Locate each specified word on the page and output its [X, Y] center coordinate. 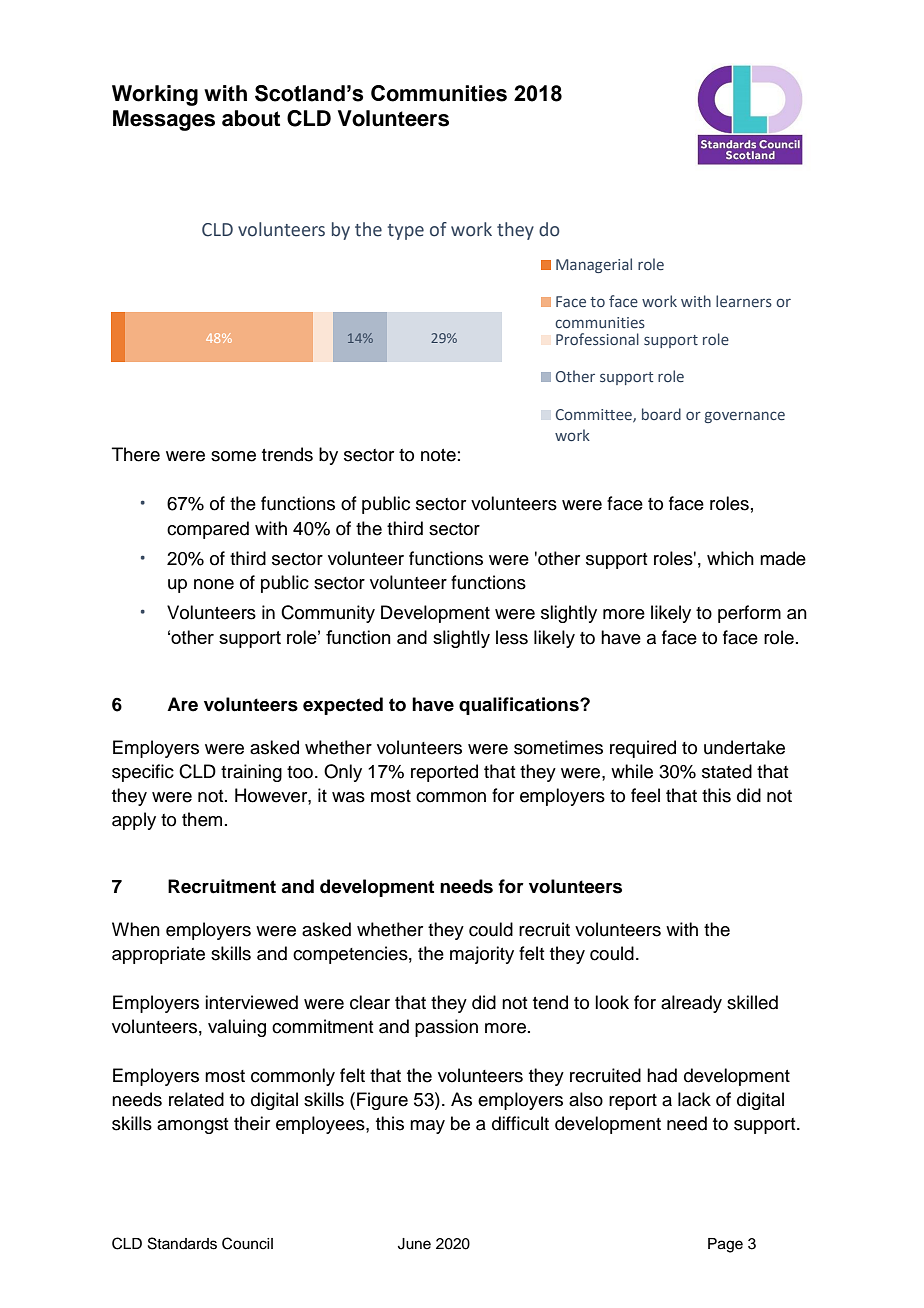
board [661, 414]
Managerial [594, 265]
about [251, 118]
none [214, 584]
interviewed [251, 1002]
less [512, 637]
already [691, 1004]
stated [727, 771]
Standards [182, 1243]
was [348, 797]
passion [446, 1028]
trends [287, 454]
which [730, 558]
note [438, 455]
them [202, 819]
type [406, 232]
